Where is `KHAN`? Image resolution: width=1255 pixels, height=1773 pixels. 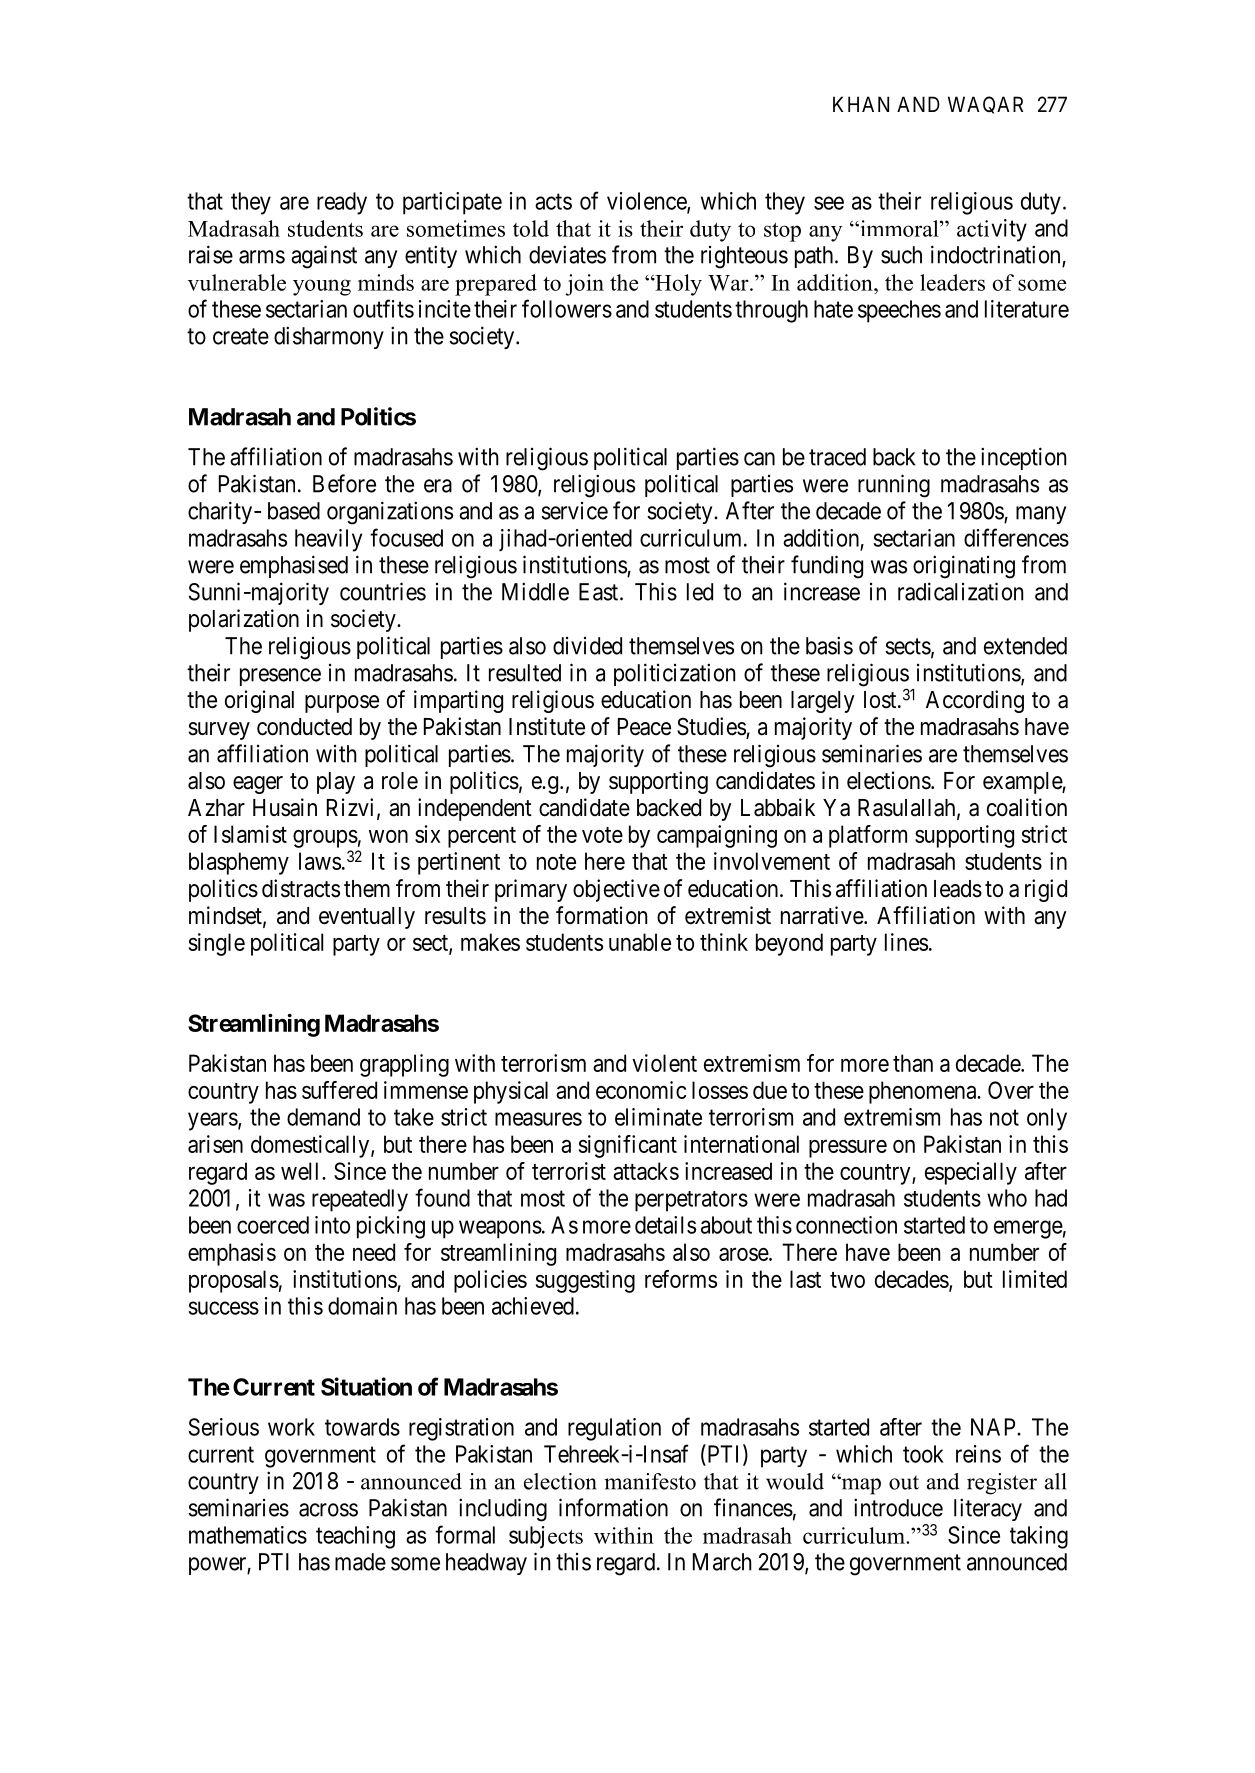 KHAN is located at coordinates (861, 104).
